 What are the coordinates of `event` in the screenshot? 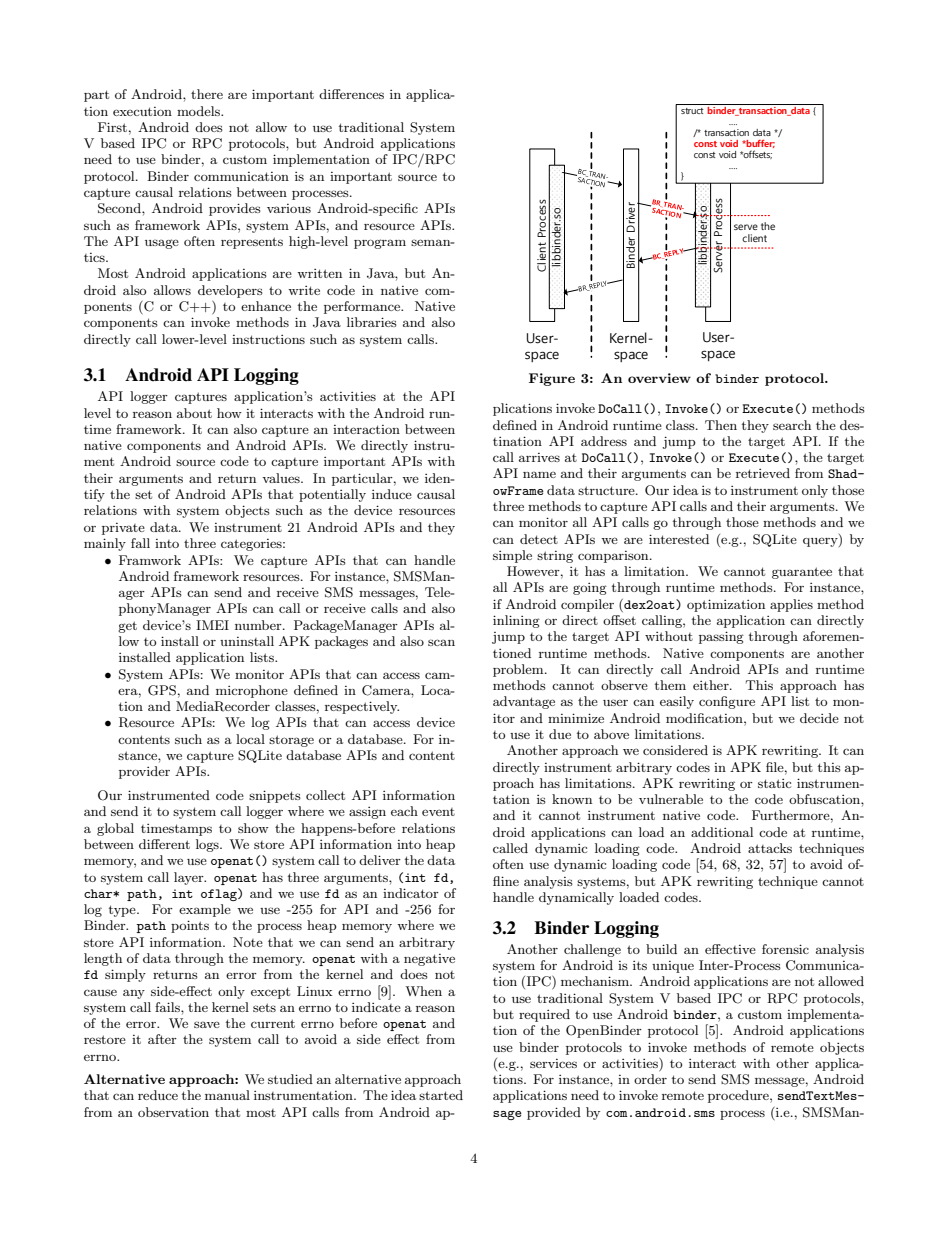 It's located at (438, 812).
